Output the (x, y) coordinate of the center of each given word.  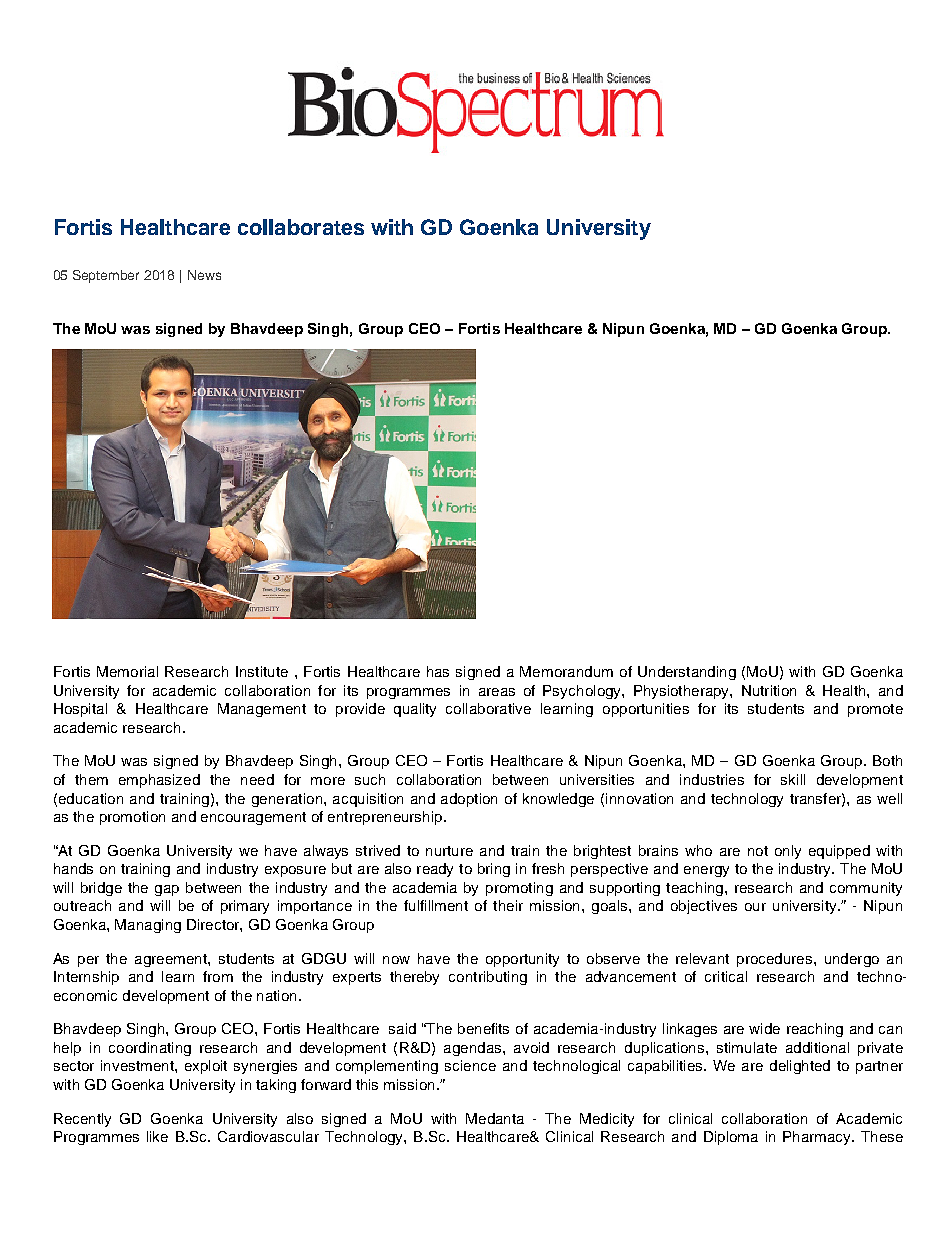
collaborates (301, 227)
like (157, 1136)
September (106, 276)
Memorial (127, 671)
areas (497, 692)
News (204, 275)
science (470, 1065)
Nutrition (769, 690)
